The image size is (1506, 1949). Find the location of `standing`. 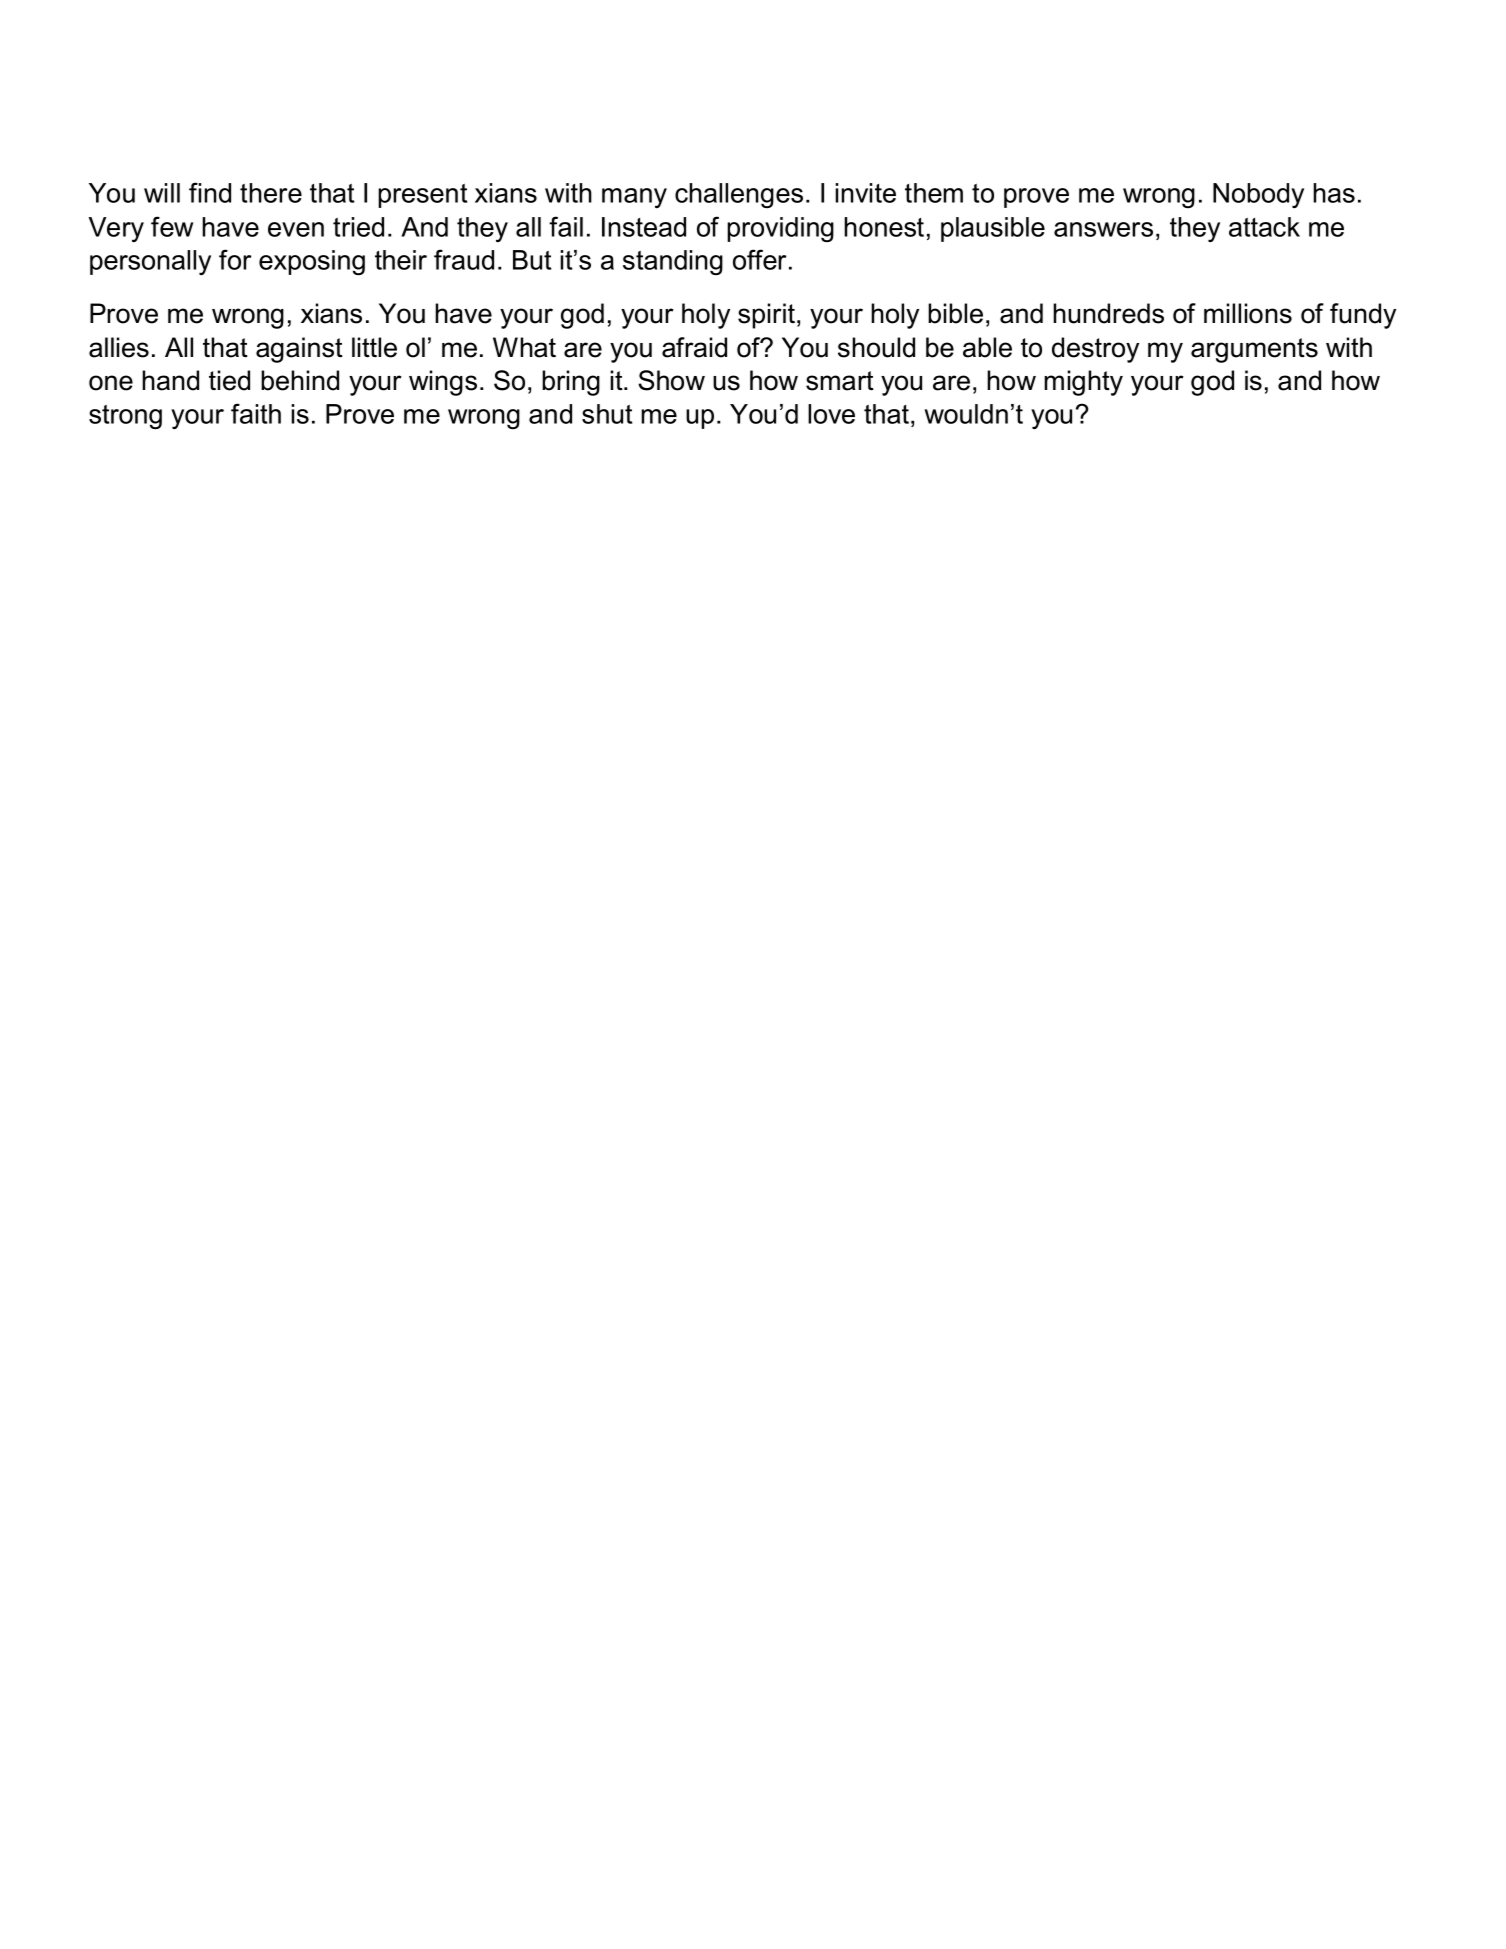

standing is located at coordinates (673, 262).
